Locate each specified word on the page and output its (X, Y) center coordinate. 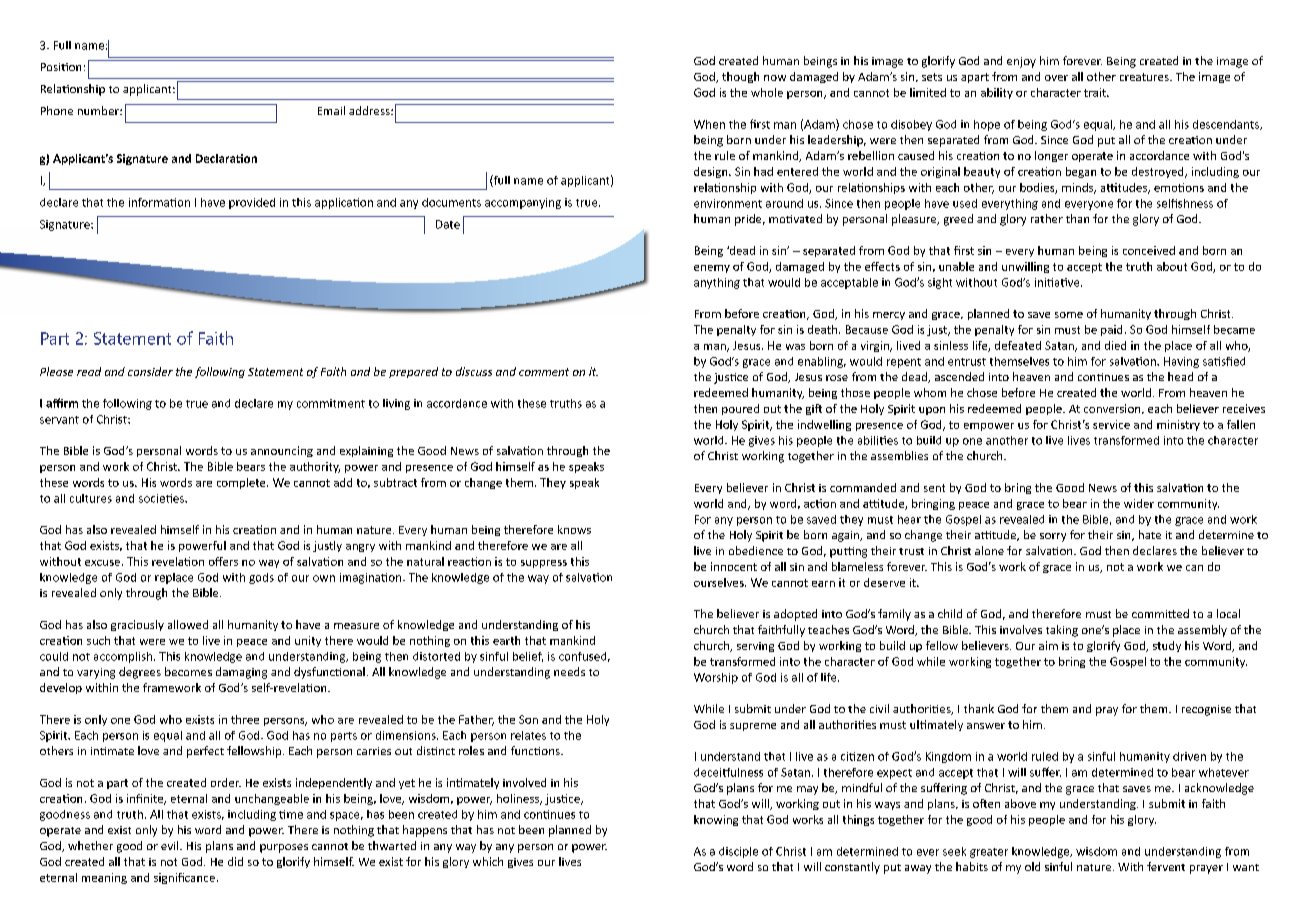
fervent (1166, 866)
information (159, 202)
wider (1139, 503)
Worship (716, 678)
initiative (1058, 282)
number (99, 110)
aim (1048, 645)
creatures (1145, 77)
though (740, 77)
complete (242, 483)
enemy (712, 269)
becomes (188, 671)
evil (171, 845)
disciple (738, 852)
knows (574, 529)
